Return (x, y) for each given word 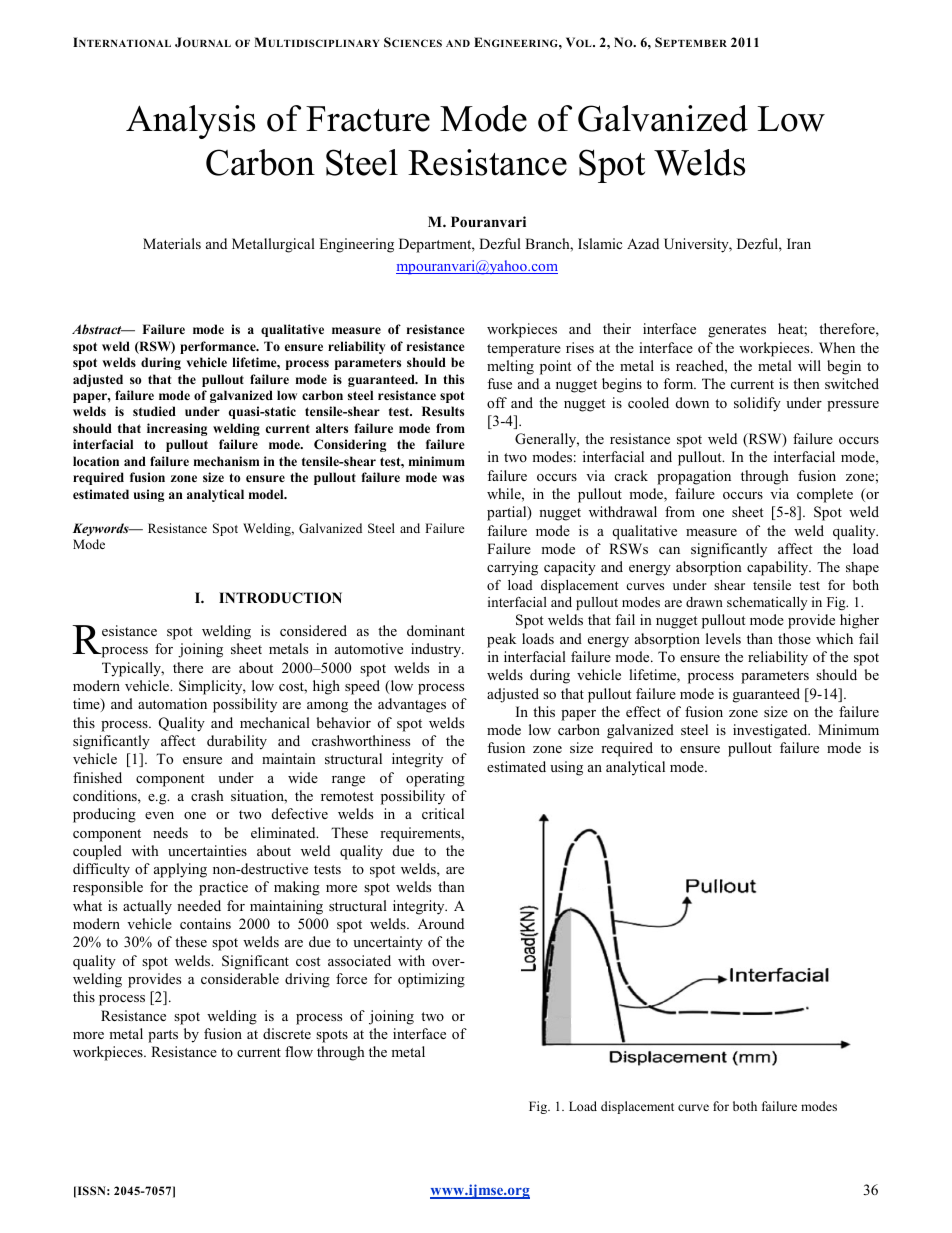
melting (510, 367)
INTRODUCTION (280, 598)
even (159, 815)
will (809, 365)
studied (154, 411)
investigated (771, 731)
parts (163, 1036)
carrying (512, 568)
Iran (799, 243)
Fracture (368, 119)
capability (779, 568)
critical (443, 813)
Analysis (190, 122)
